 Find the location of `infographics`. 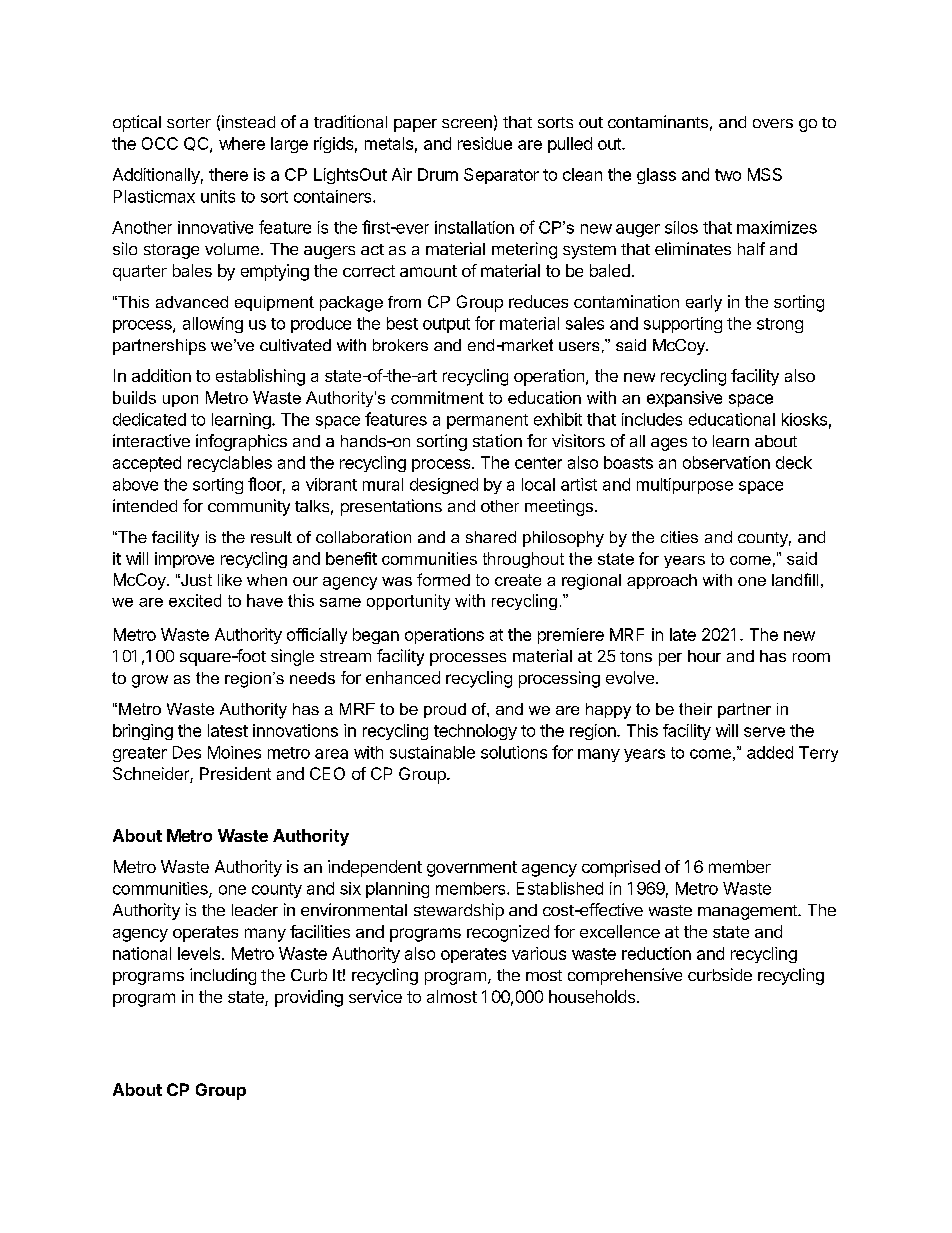

infographics is located at coordinates (241, 442).
